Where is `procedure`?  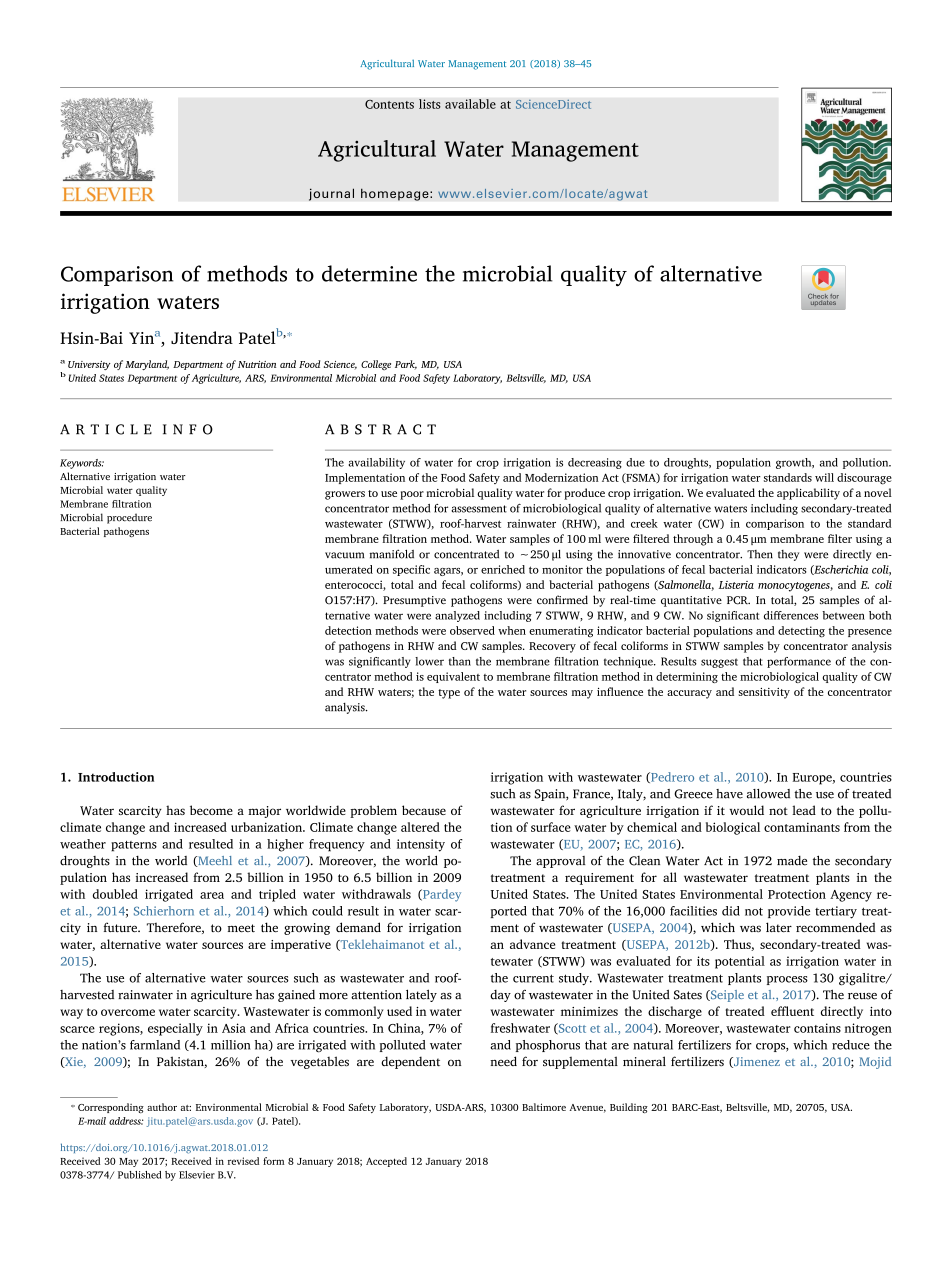 procedure is located at coordinates (129, 518).
